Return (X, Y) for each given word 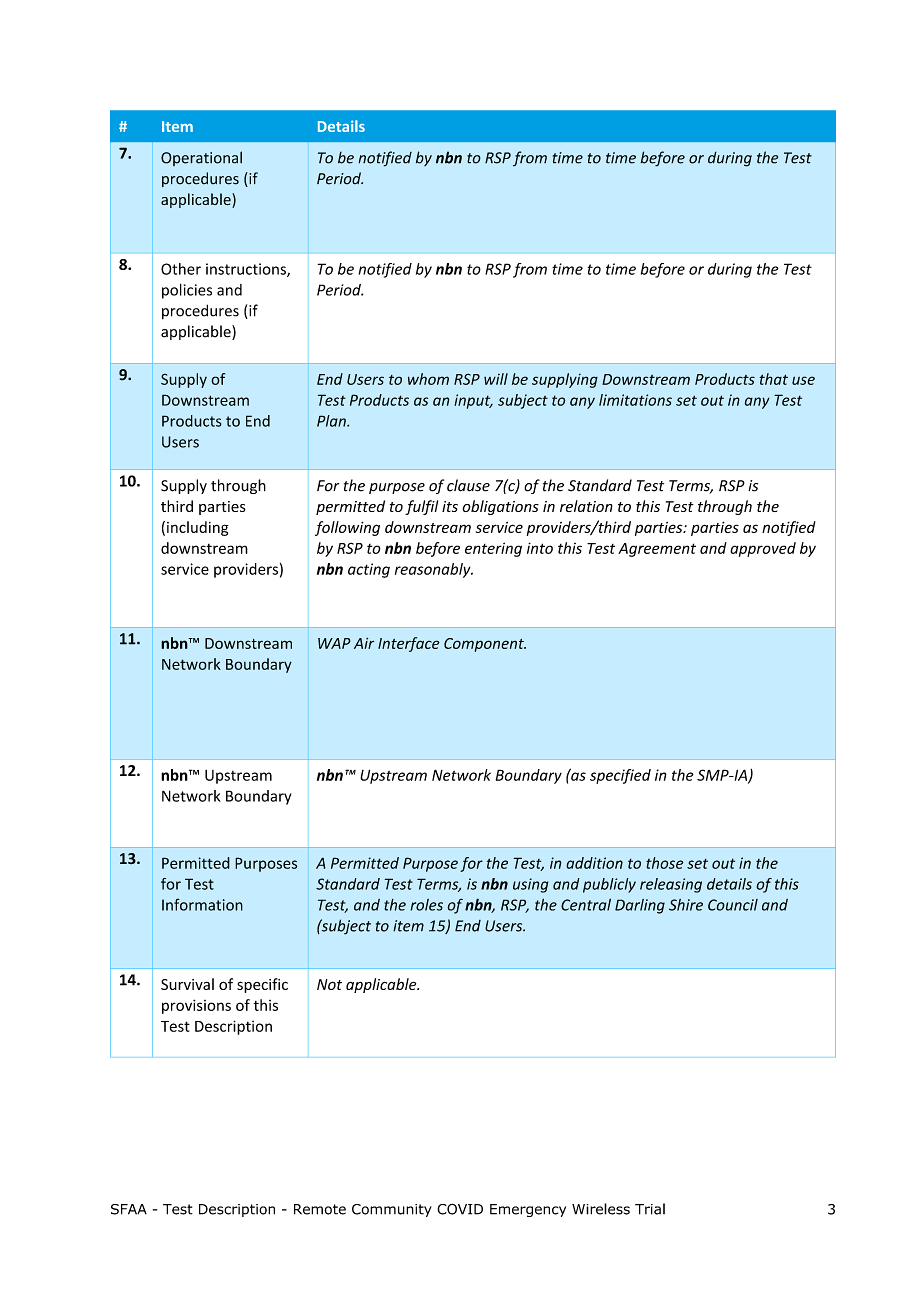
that (773, 379)
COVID (460, 1209)
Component (485, 645)
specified (620, 776)
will (496, 379)
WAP (334, 643)
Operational (201, 158)
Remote (320, 1209)
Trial (650, 1209)
